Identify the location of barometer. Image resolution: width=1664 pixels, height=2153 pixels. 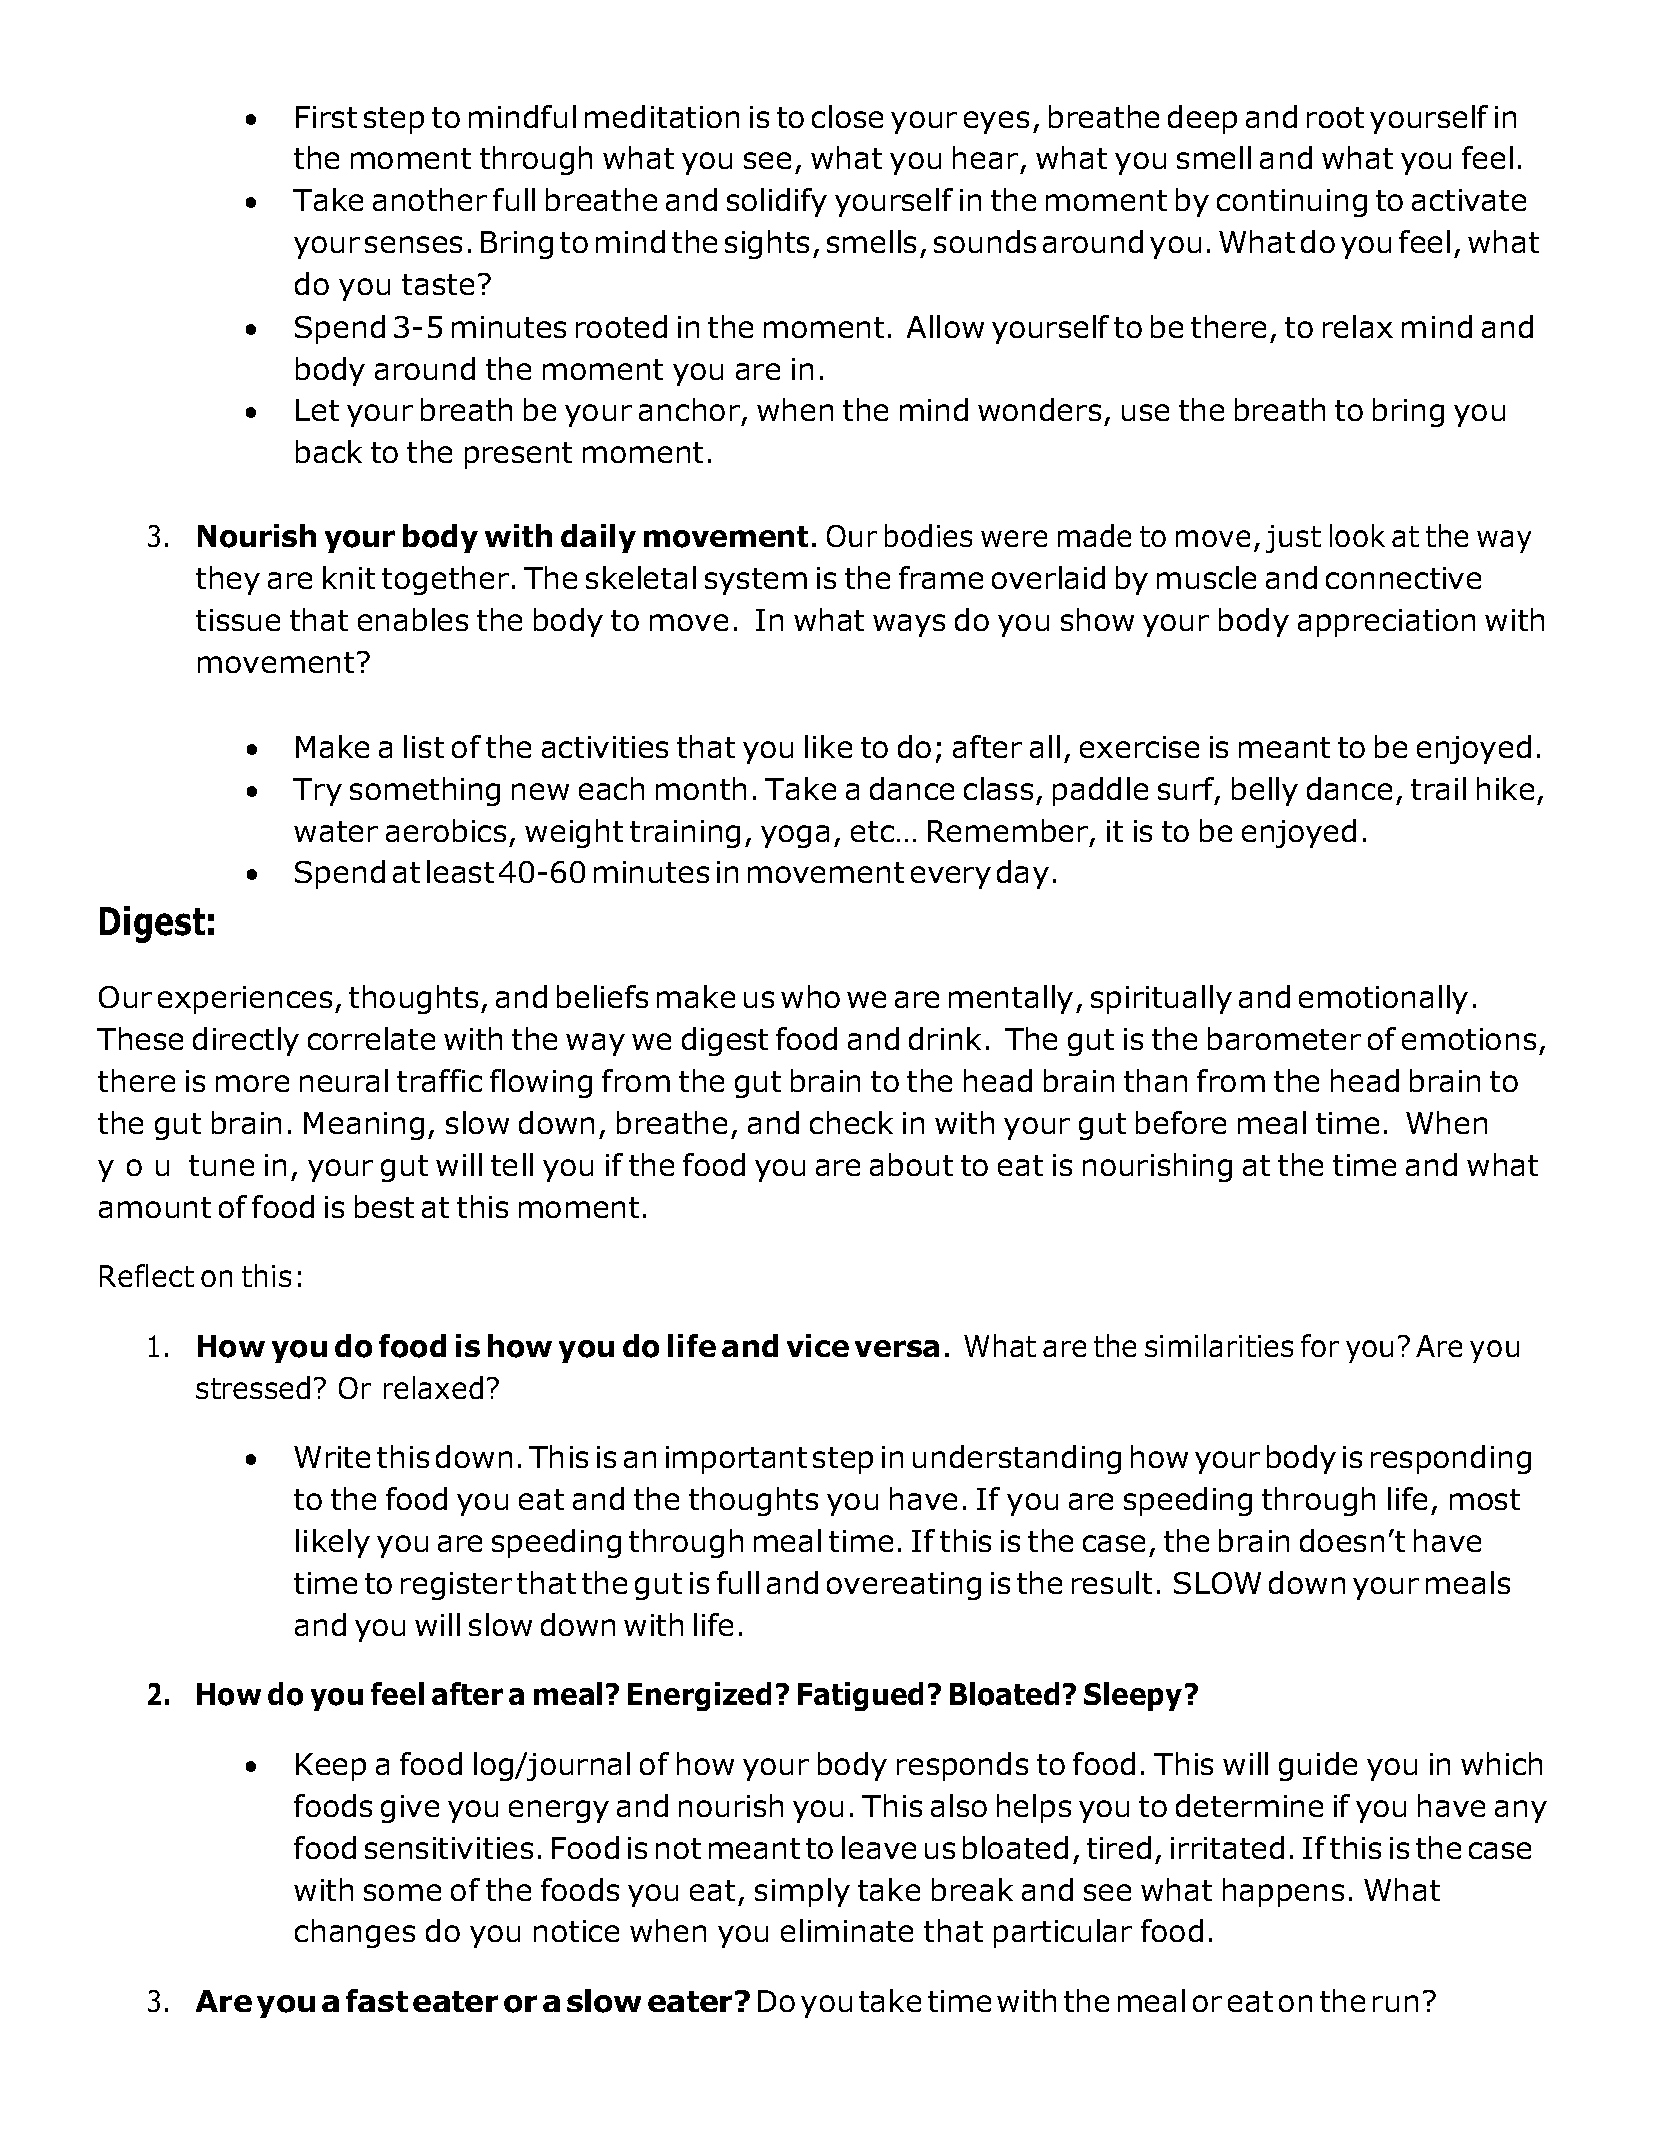
(1284, 1038).
